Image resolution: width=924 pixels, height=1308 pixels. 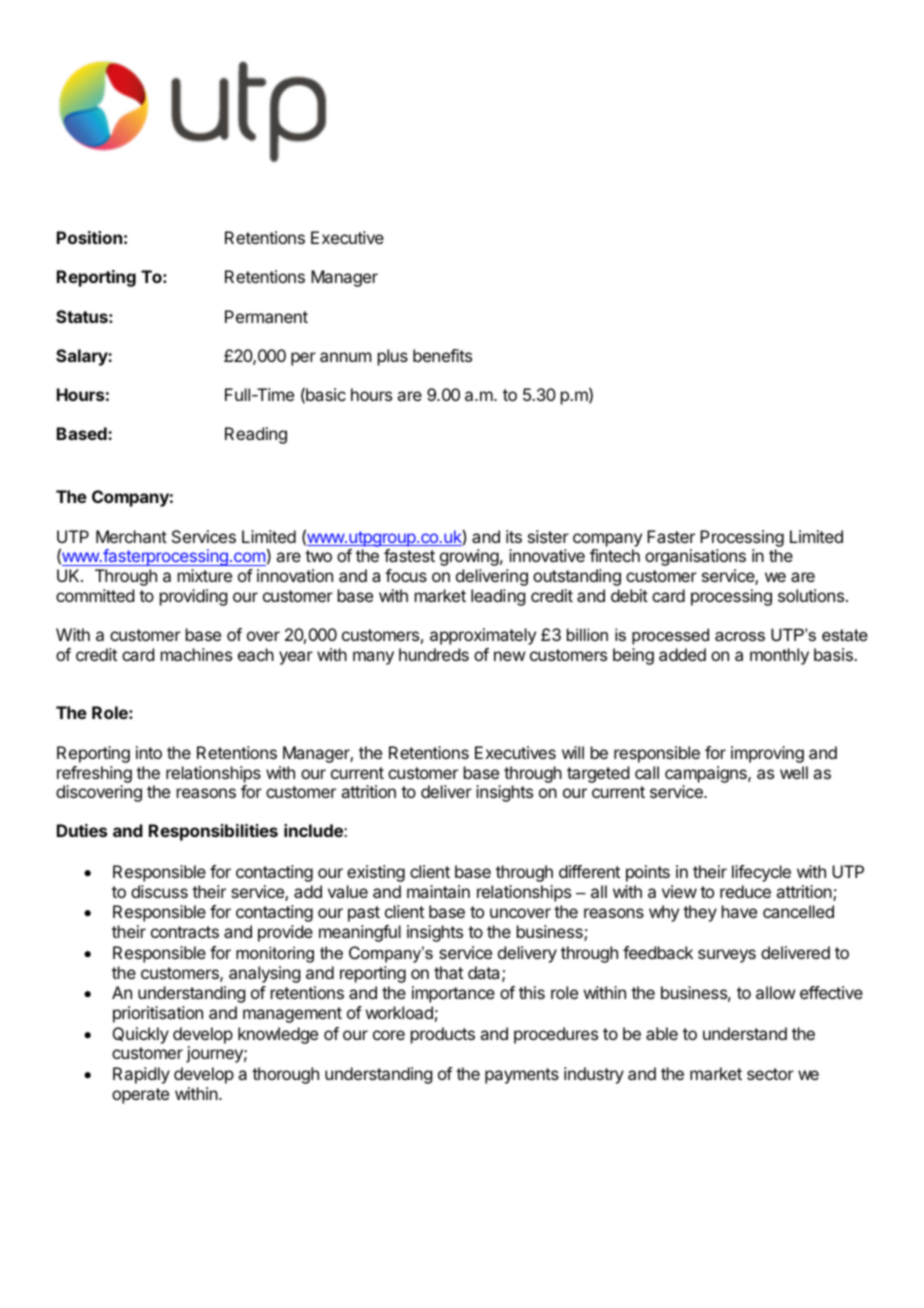 What do you see at coordinates (345, 357) in the screenshot?
I see `annum` at bounding box center [345, 357].
